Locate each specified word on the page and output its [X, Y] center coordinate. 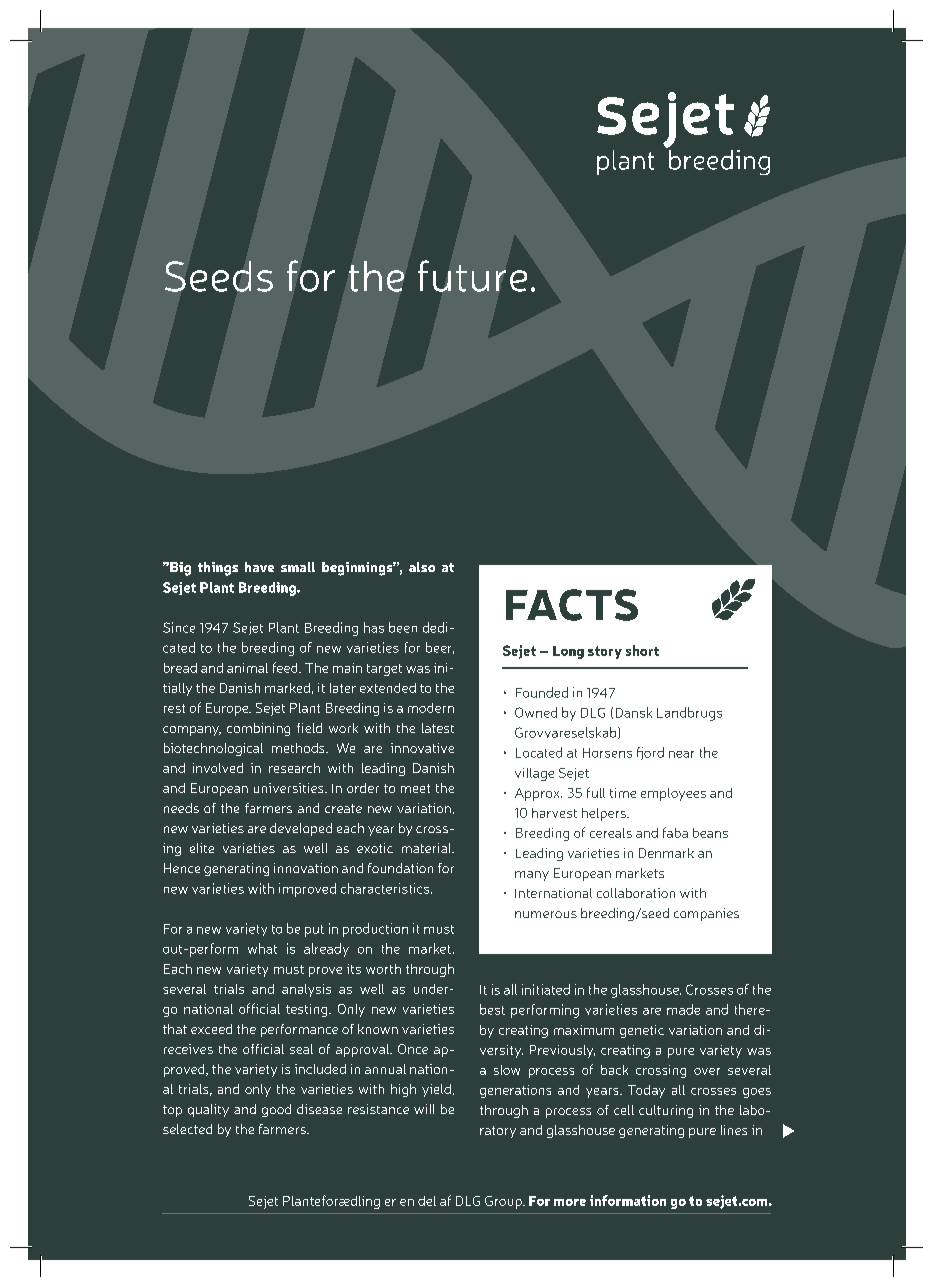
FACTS [572, 605]
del [427, 1201]
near [681, 754]
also [422, 567]
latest [438, 728]
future [472, 276]
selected [187, 1129]
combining [258, 729]
